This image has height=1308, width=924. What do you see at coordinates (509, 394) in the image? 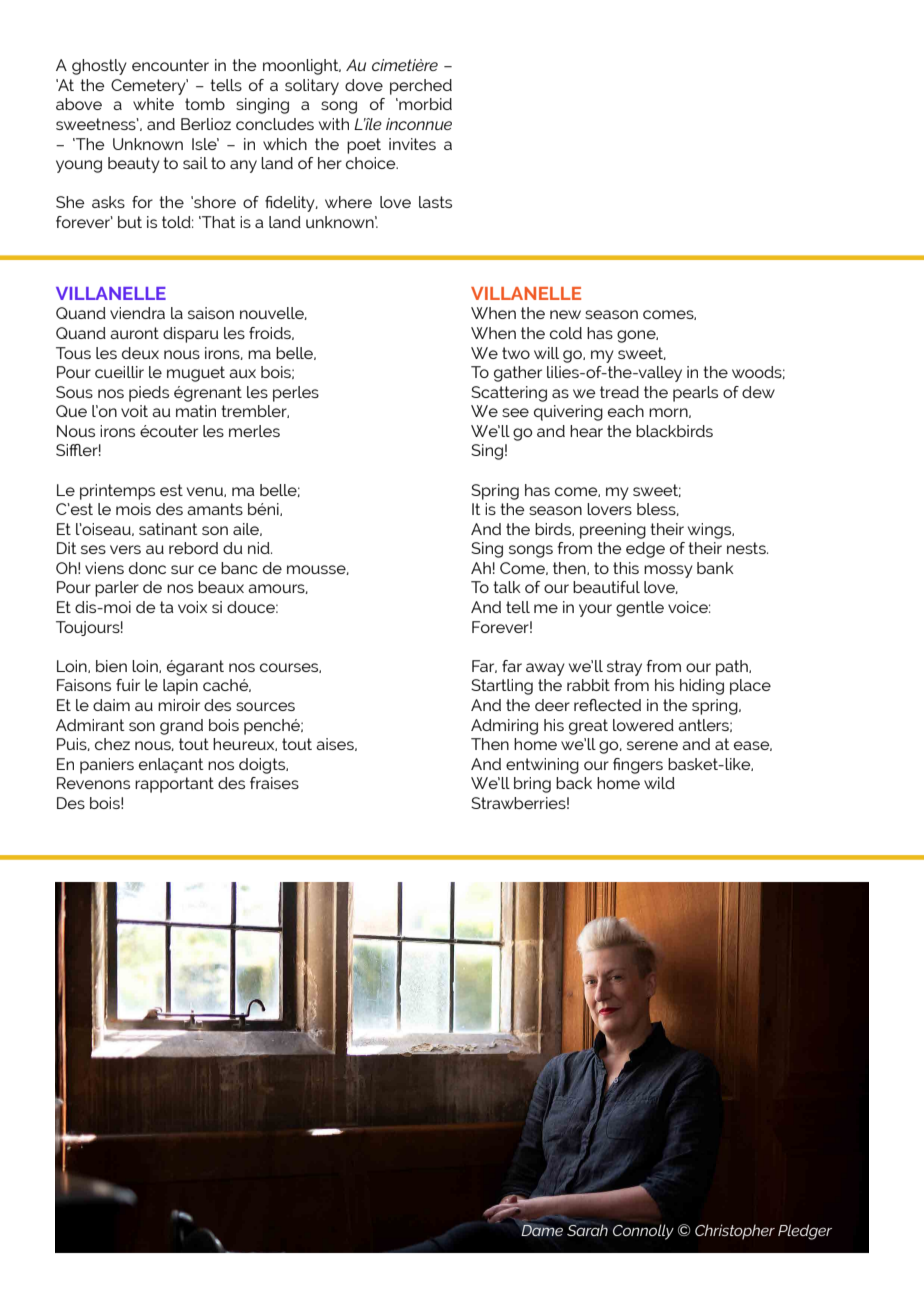
I see `Scattering` at bounding box center [509, 394].
